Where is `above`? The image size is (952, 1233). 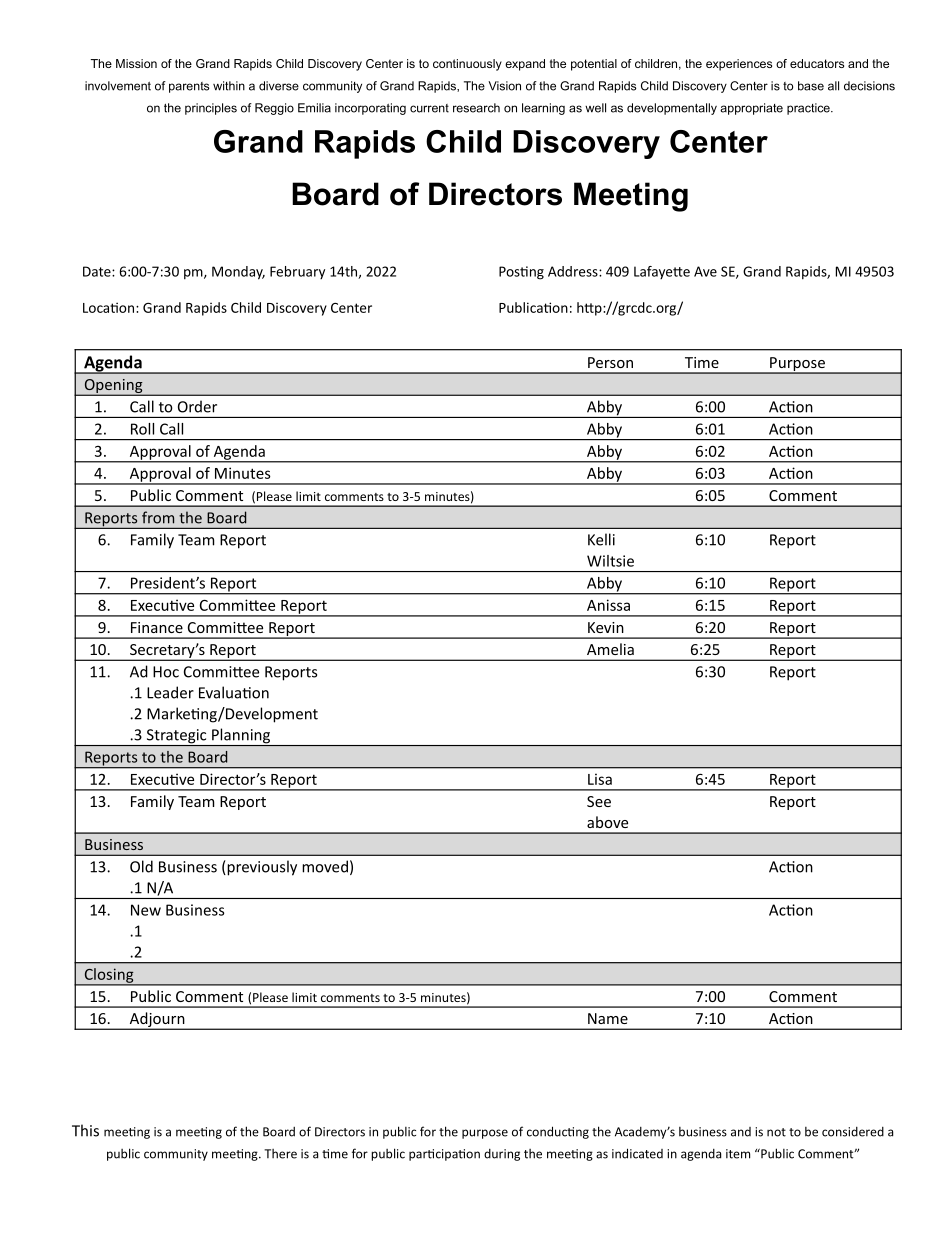
above is located at coordinates (607, 822).
